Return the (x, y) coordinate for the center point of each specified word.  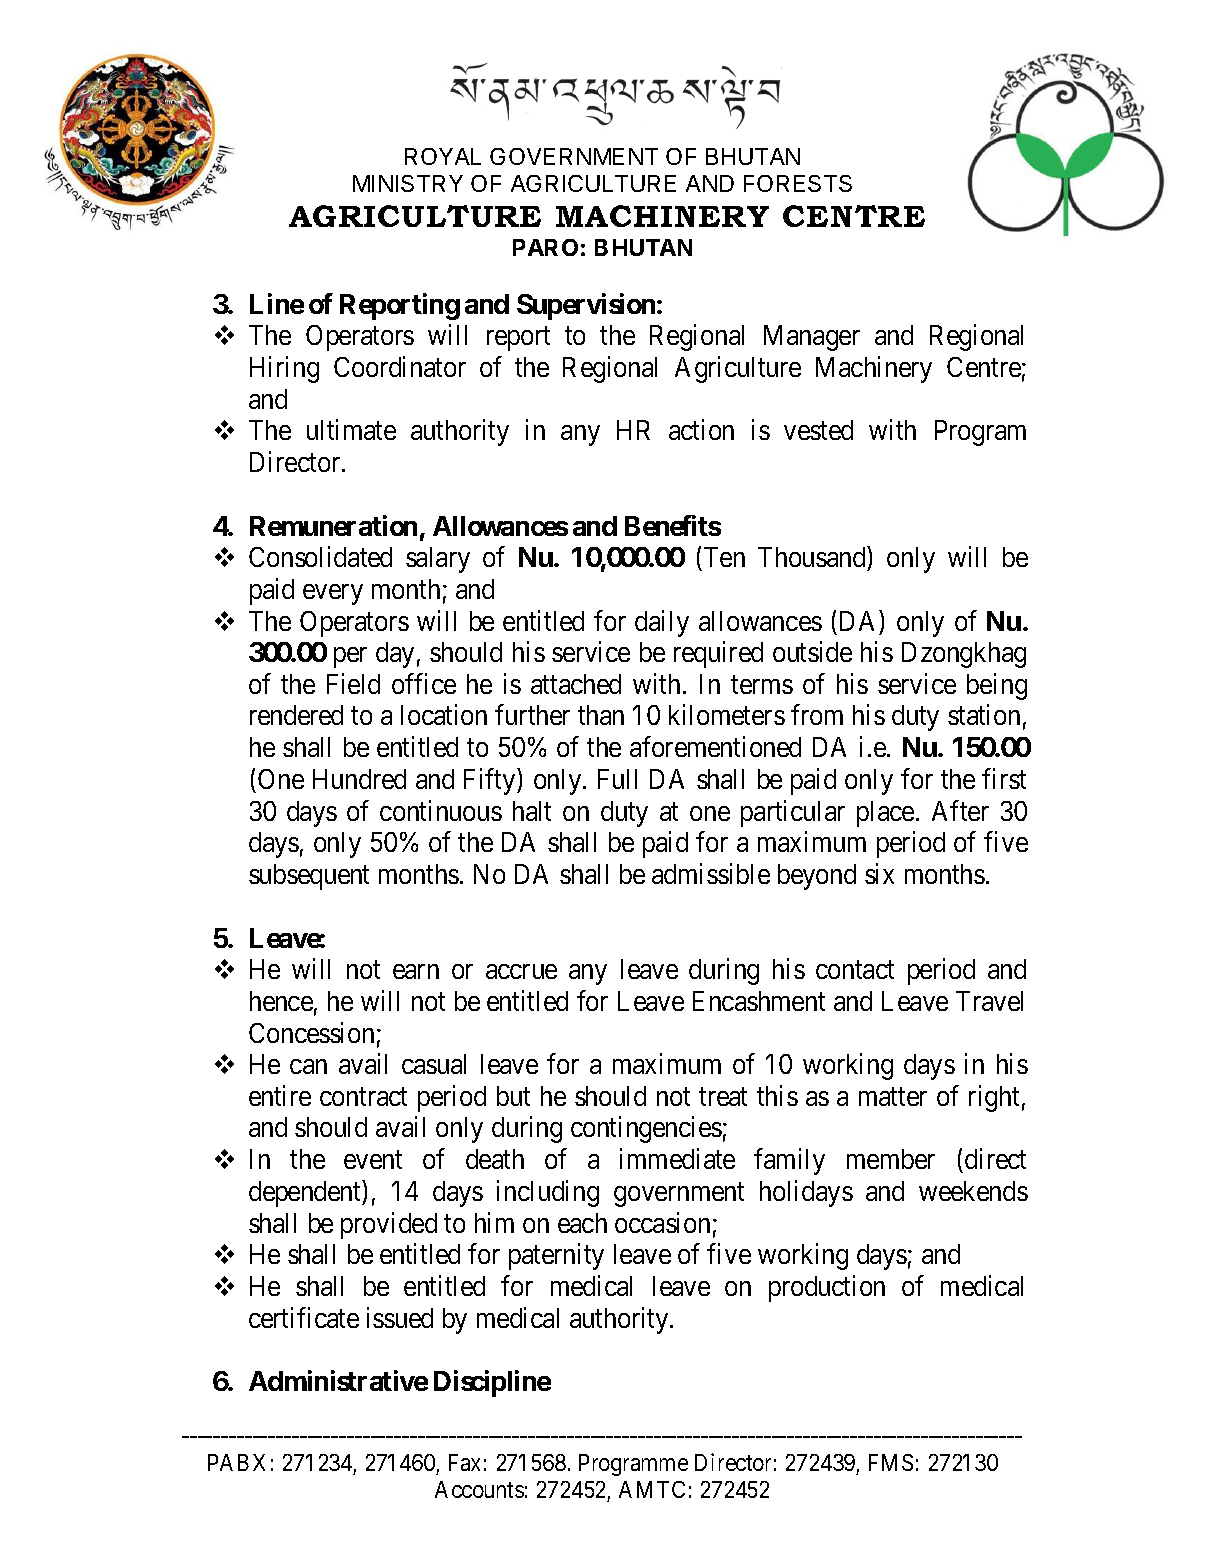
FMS (891, 1462)
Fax (464, 1462)
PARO (545, 247)
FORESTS (798, 183)
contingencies (646, 1130)
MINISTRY (408, 183)
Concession (311, 1032)
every (333, 594)
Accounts (479, 1489)
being (997, 686)
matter (893, 1097)
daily (662, 623)
